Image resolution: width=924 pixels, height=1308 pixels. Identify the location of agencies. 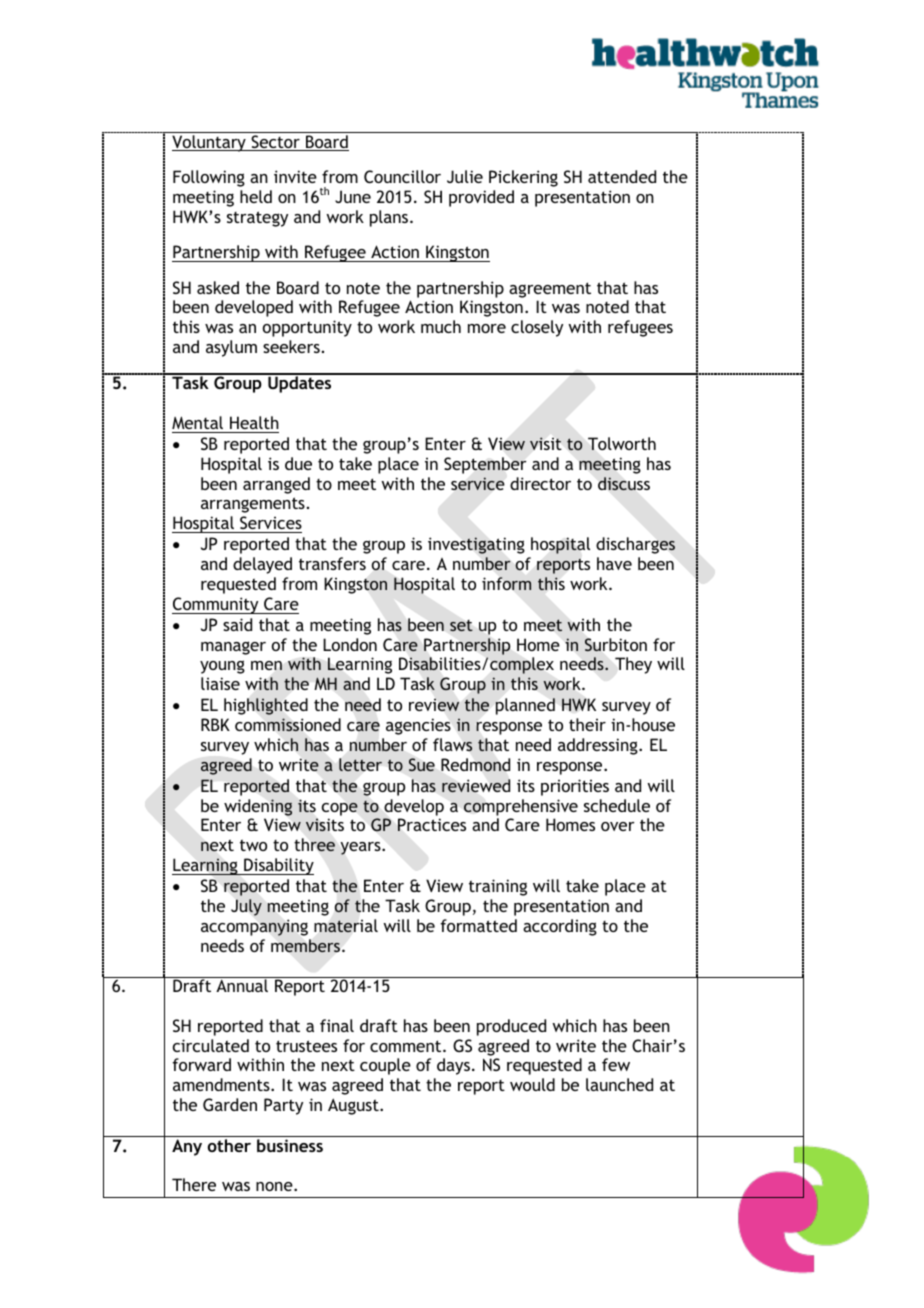
(418, 726).
